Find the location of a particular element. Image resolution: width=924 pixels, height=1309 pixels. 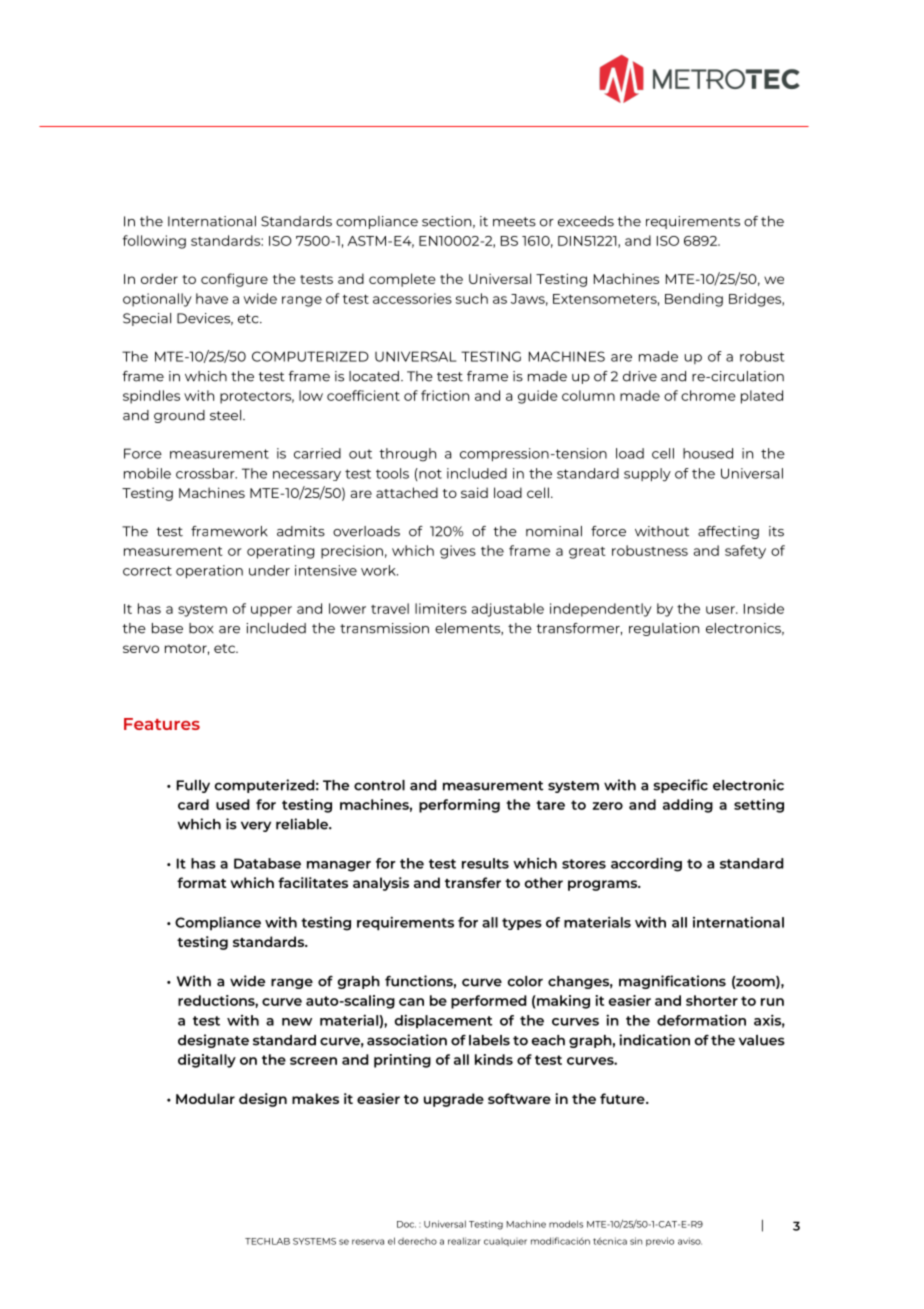

Bending is located at coordinates (694, 300).
